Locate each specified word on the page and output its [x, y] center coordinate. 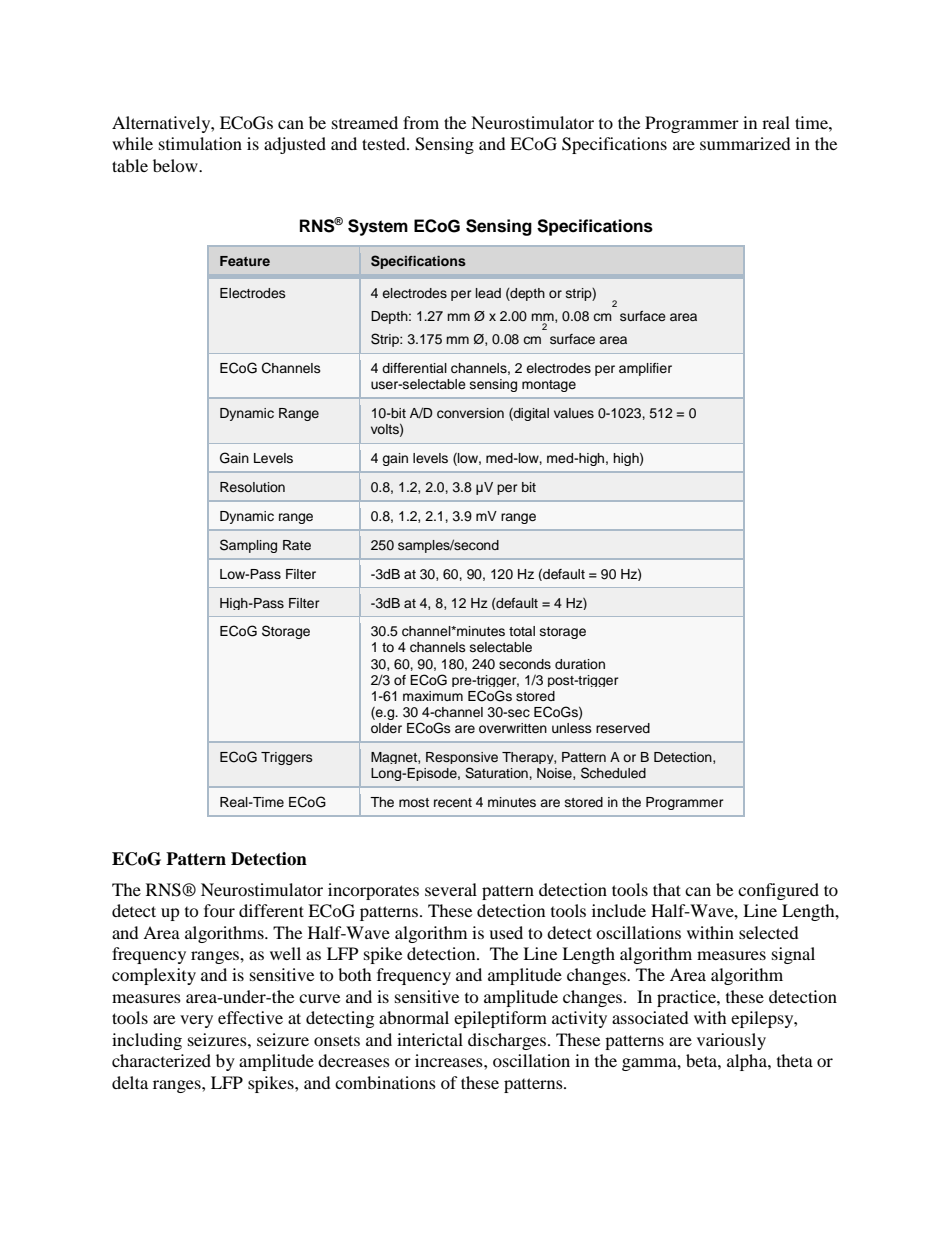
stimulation [200, 143]
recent [453, 802]
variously [731, 1041]
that [667, 889]
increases [450, 1060]
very [196, 1021]
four [219, 910]
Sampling [248, 546]
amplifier [645, 369]
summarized [745, 143]
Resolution [252, 487]
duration [580, 664]
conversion [470, 413]
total [522, 631]
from [421, 122]
